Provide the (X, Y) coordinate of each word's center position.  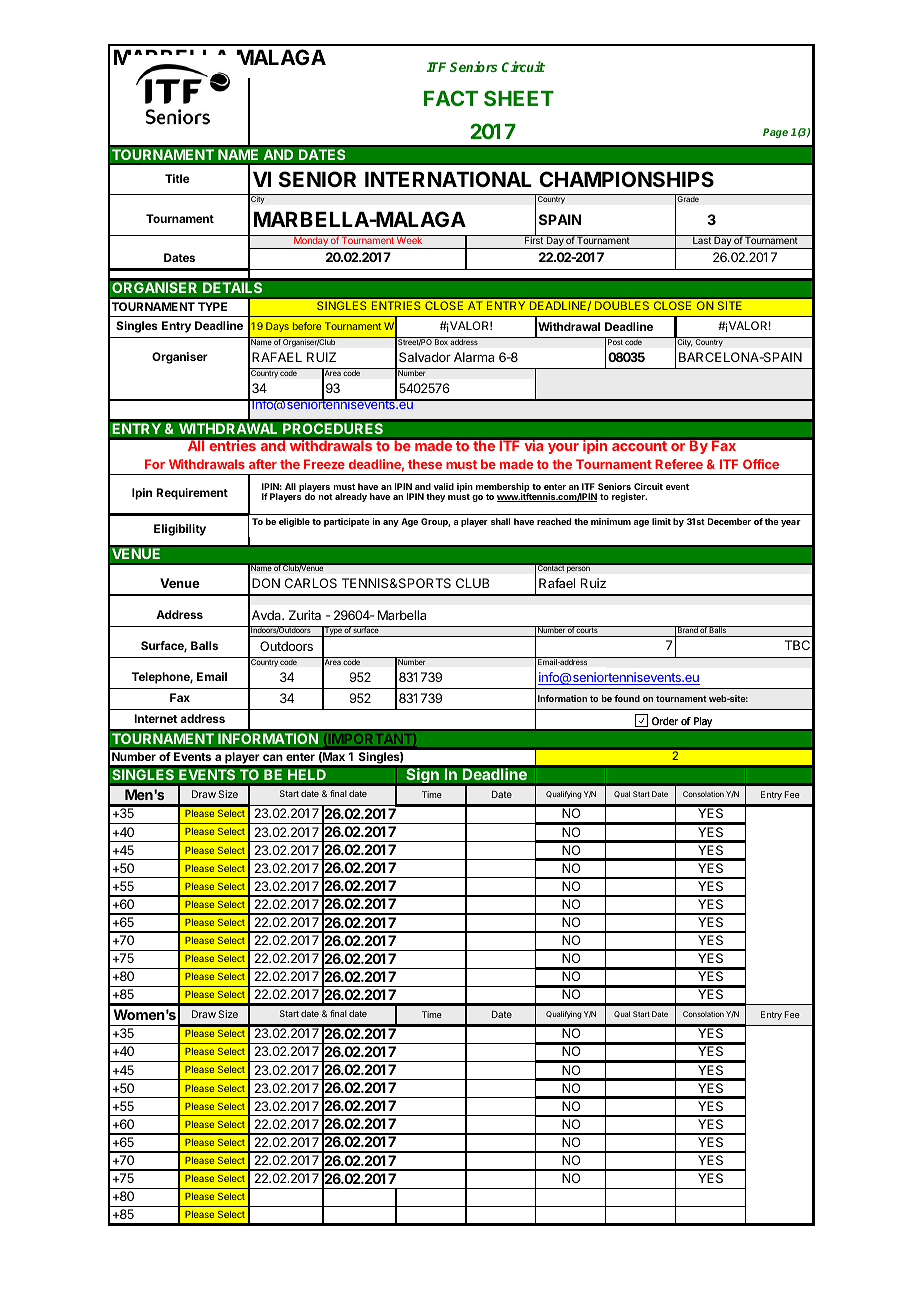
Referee (679, 464)
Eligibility (180, 530)
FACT (451, 98)
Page (775, 133)
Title (177, 178)
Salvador (425, 357)
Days (277, 327)
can (273, 757)
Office (761, 464)
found (627, 698)
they (435, 497)
